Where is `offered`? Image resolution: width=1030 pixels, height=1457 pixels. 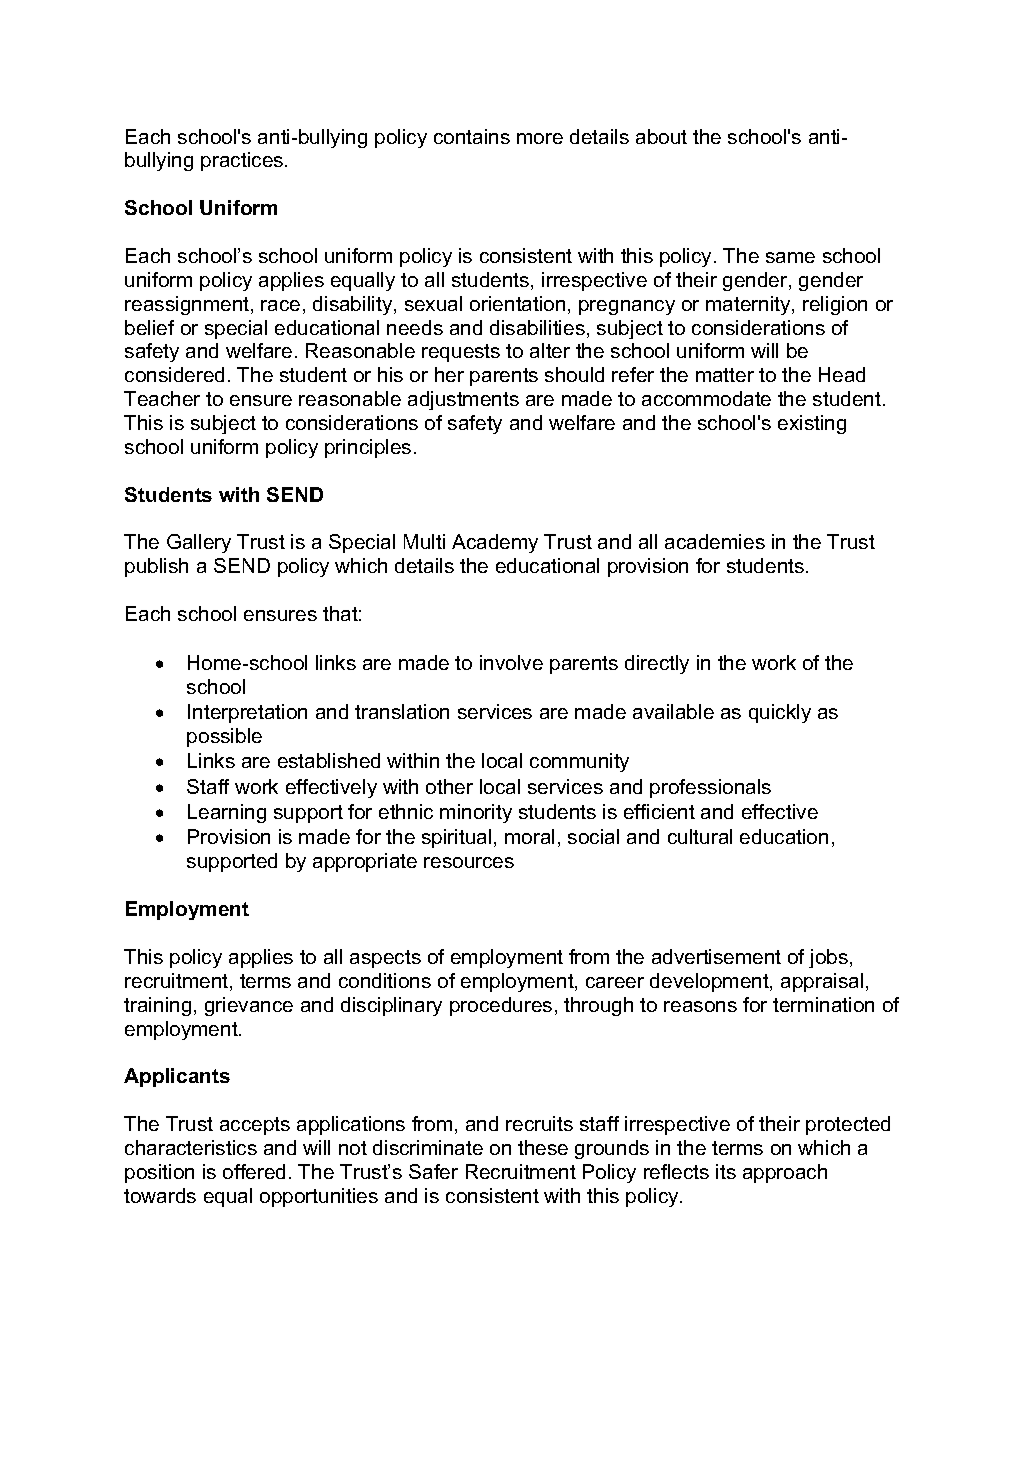
offered is located at coordinates (254, 1171).
